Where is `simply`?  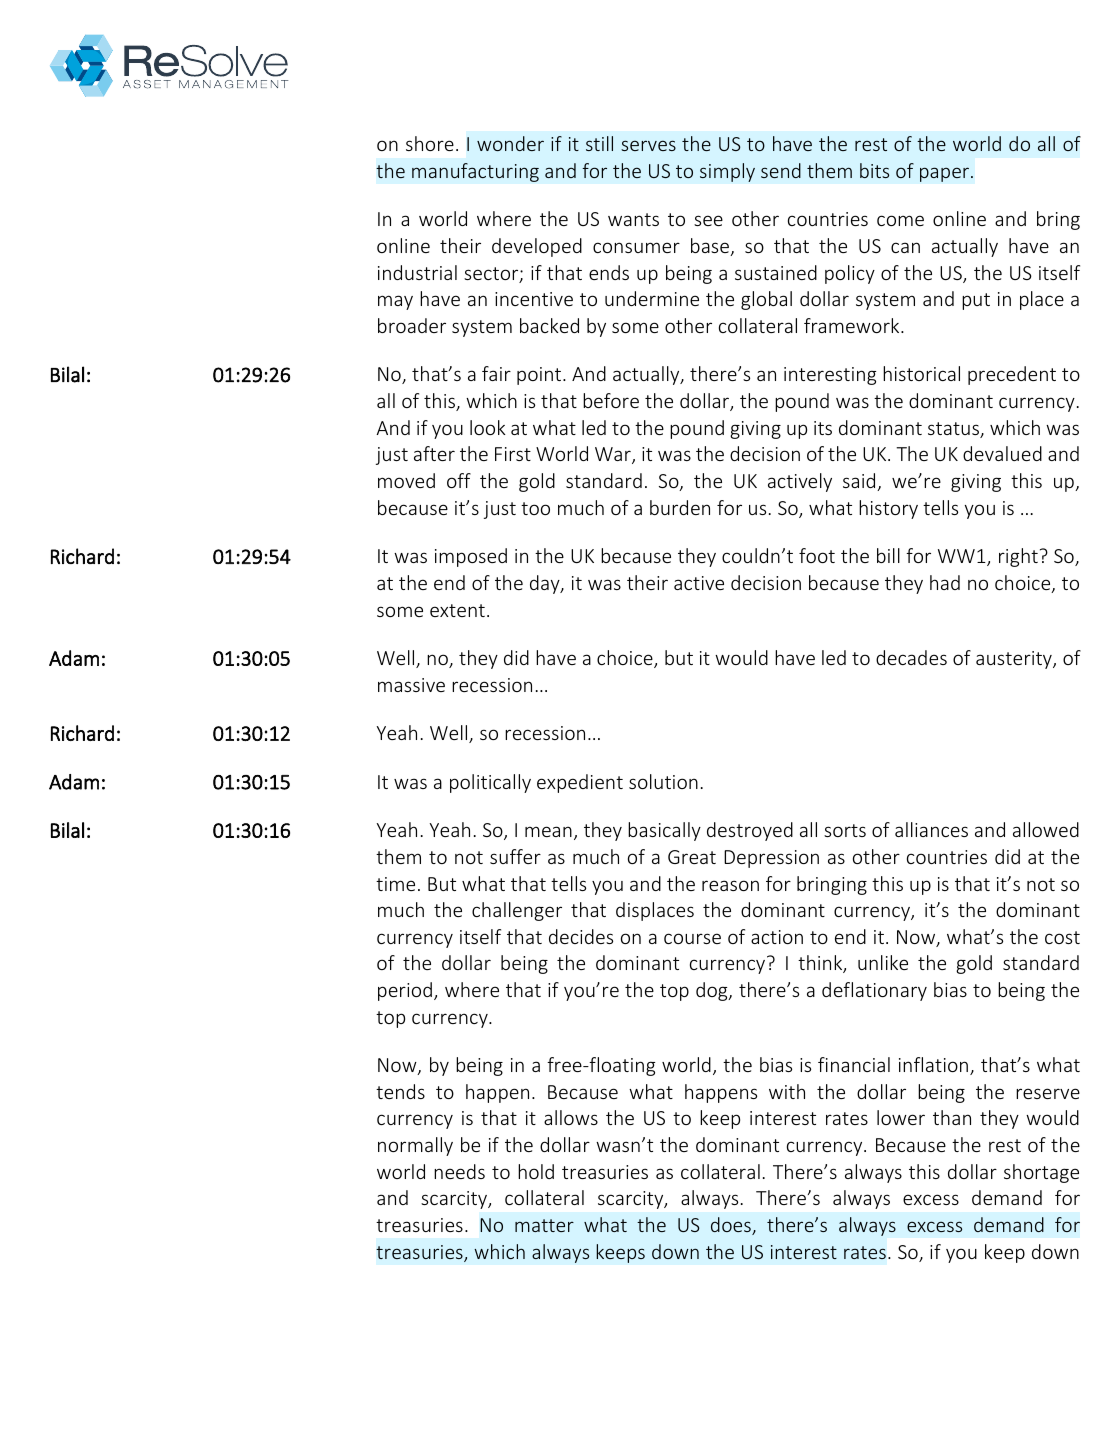 simply is located at coordinates (727, 172).
